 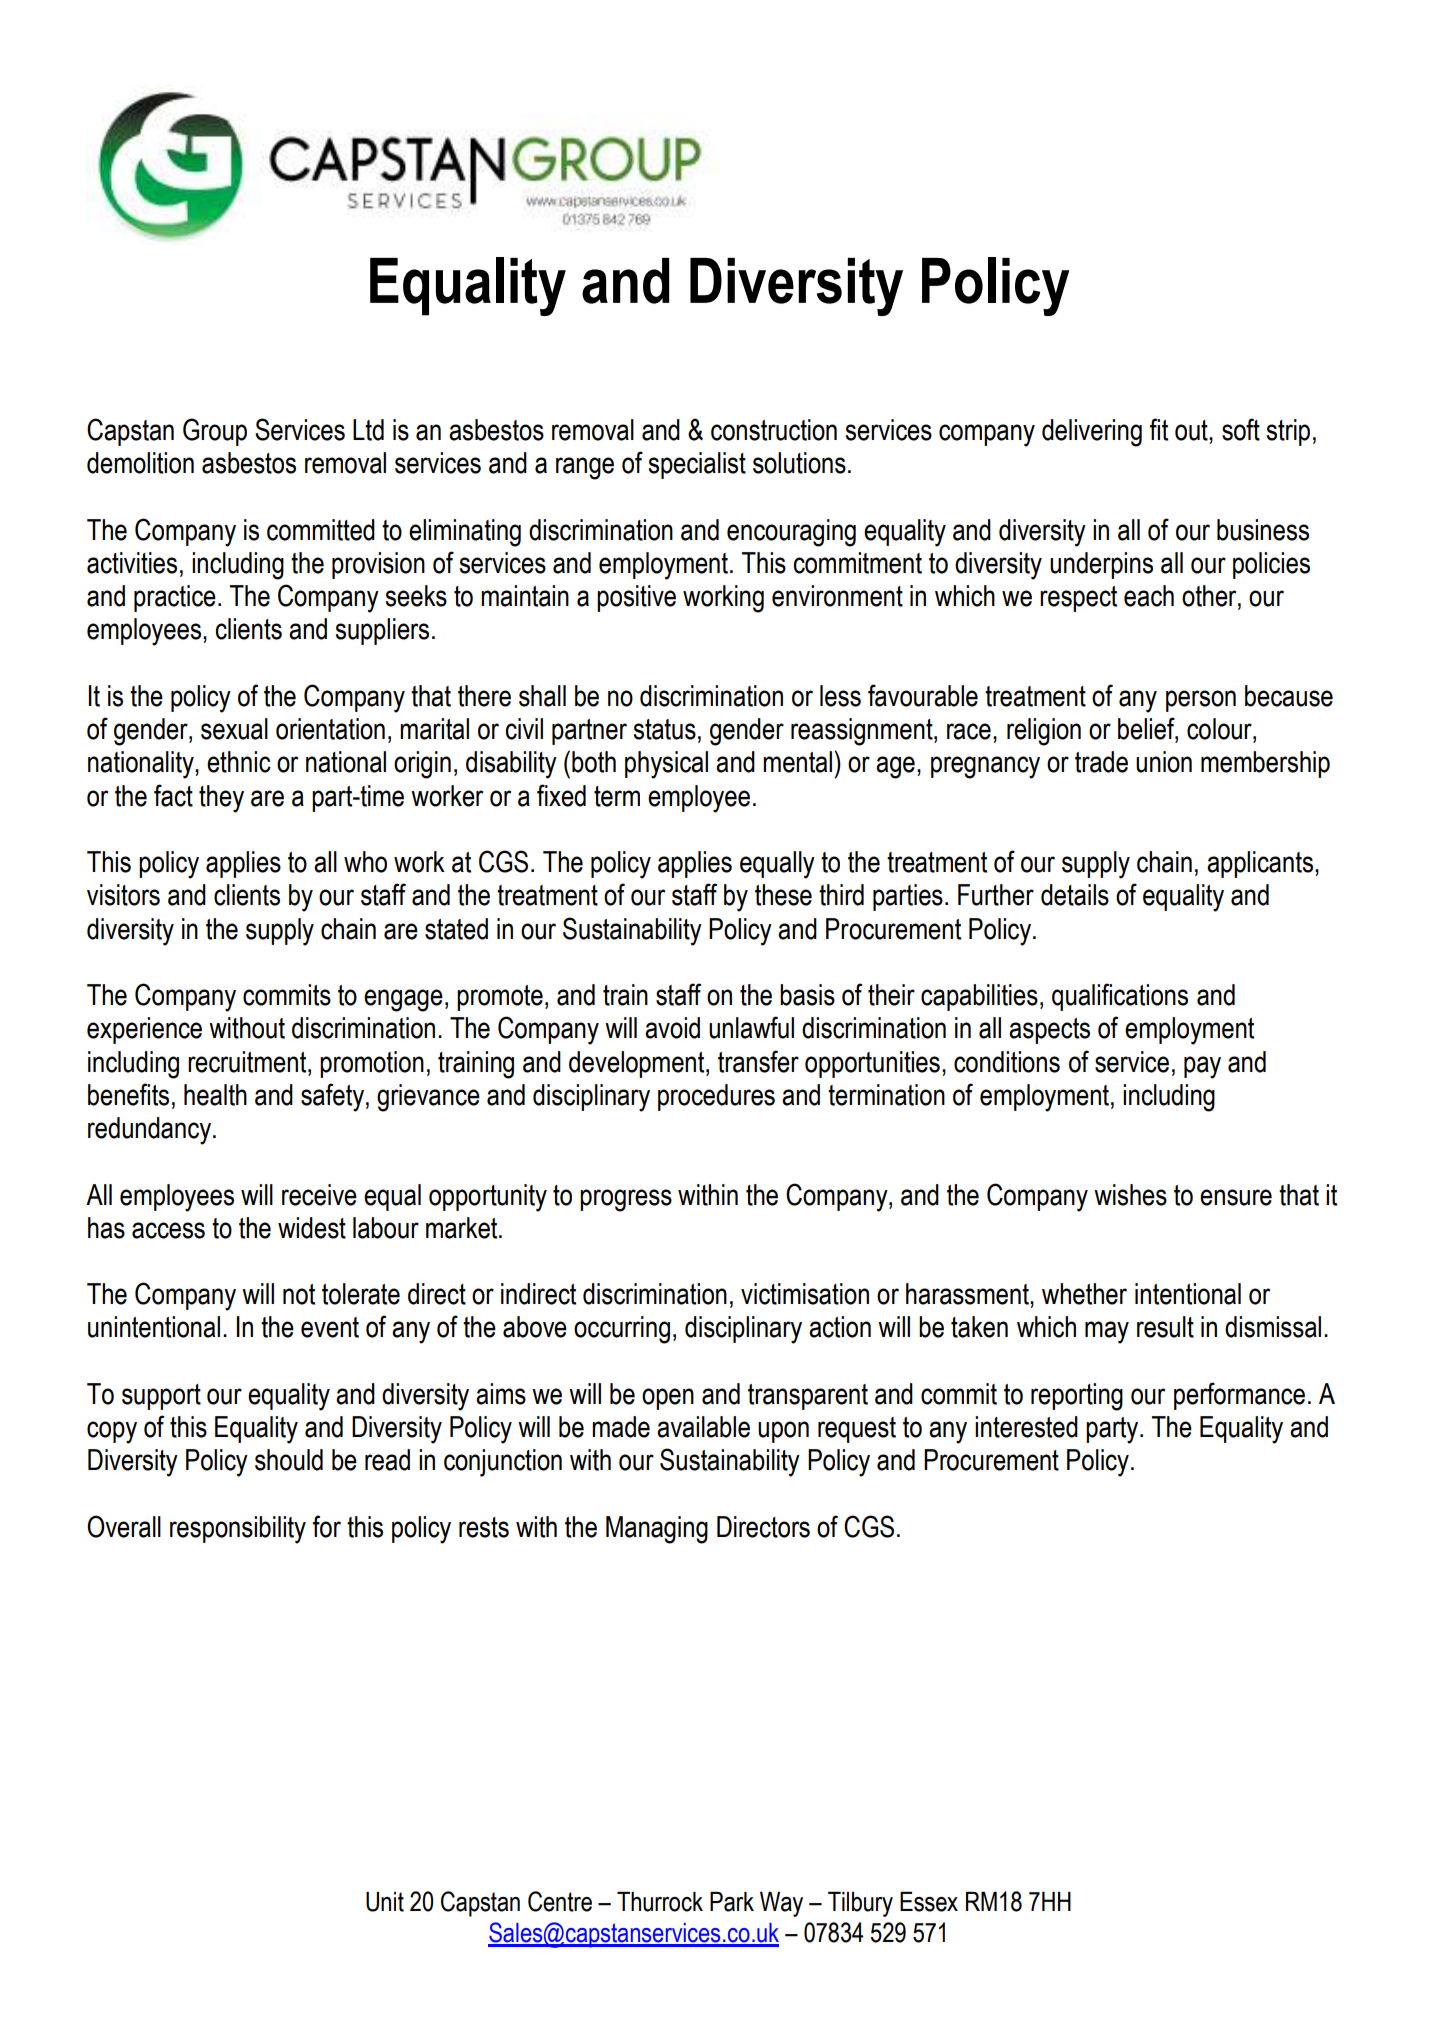 What do you see at coordinates (560, 1901) in the document?
I see `Centre` at bounding box center [560, 1901].
